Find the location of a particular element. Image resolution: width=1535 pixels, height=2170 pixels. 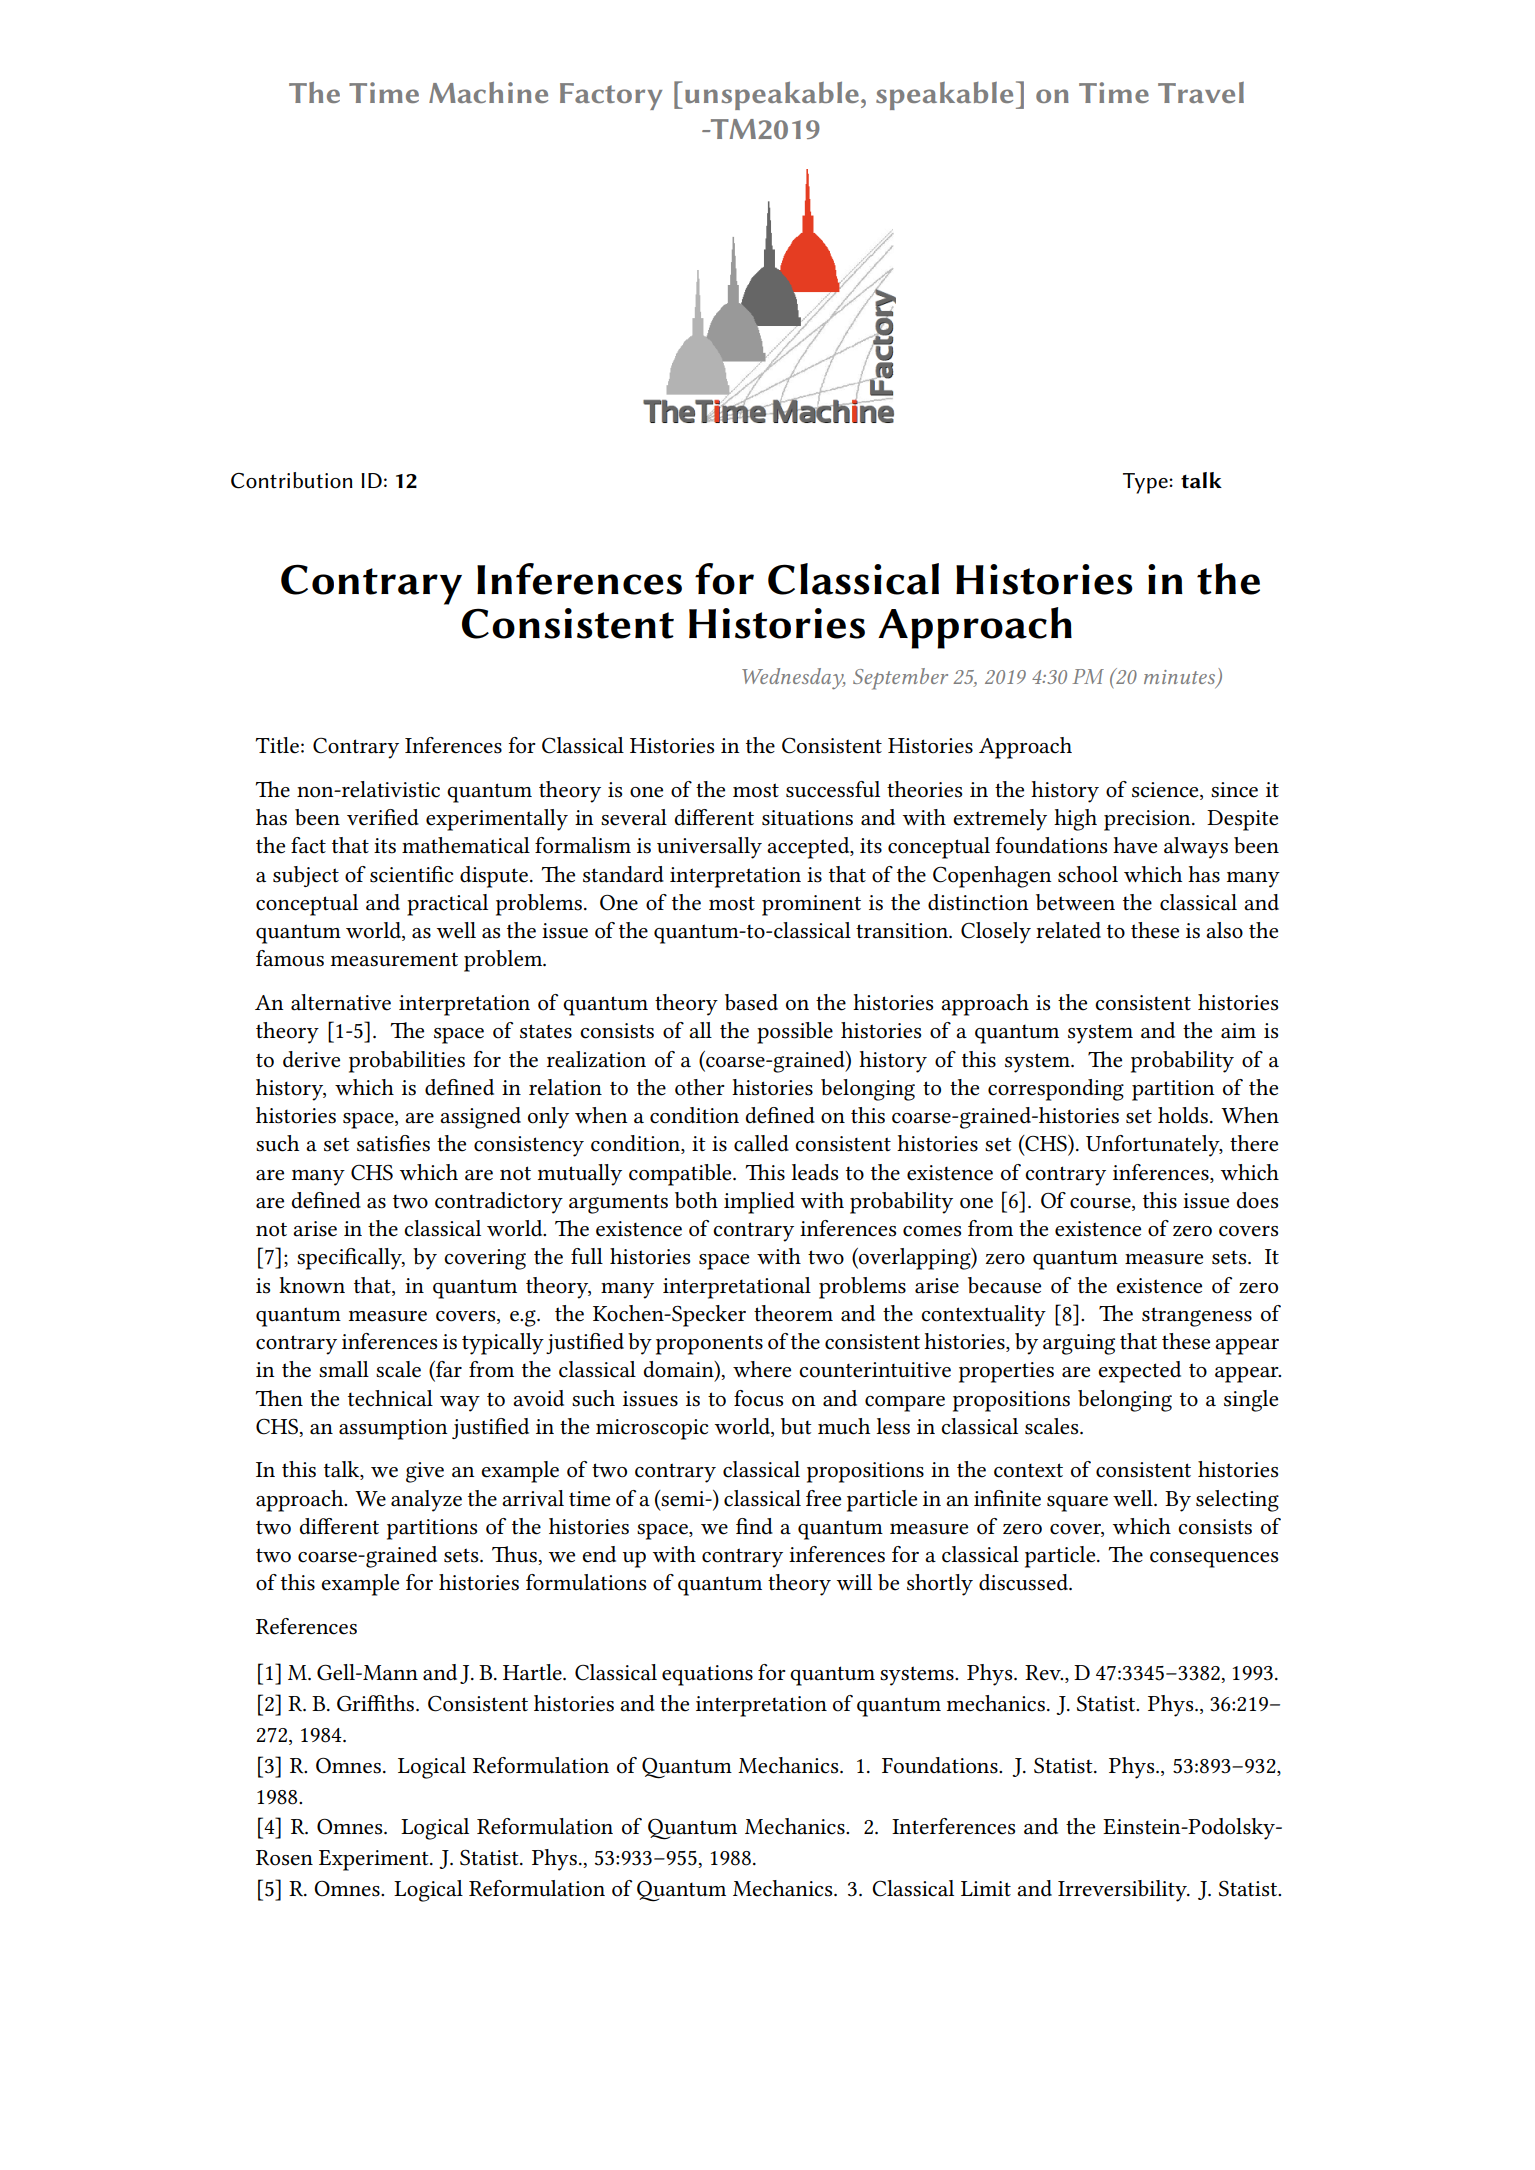

Type is located at coordinates (1146, 483).
